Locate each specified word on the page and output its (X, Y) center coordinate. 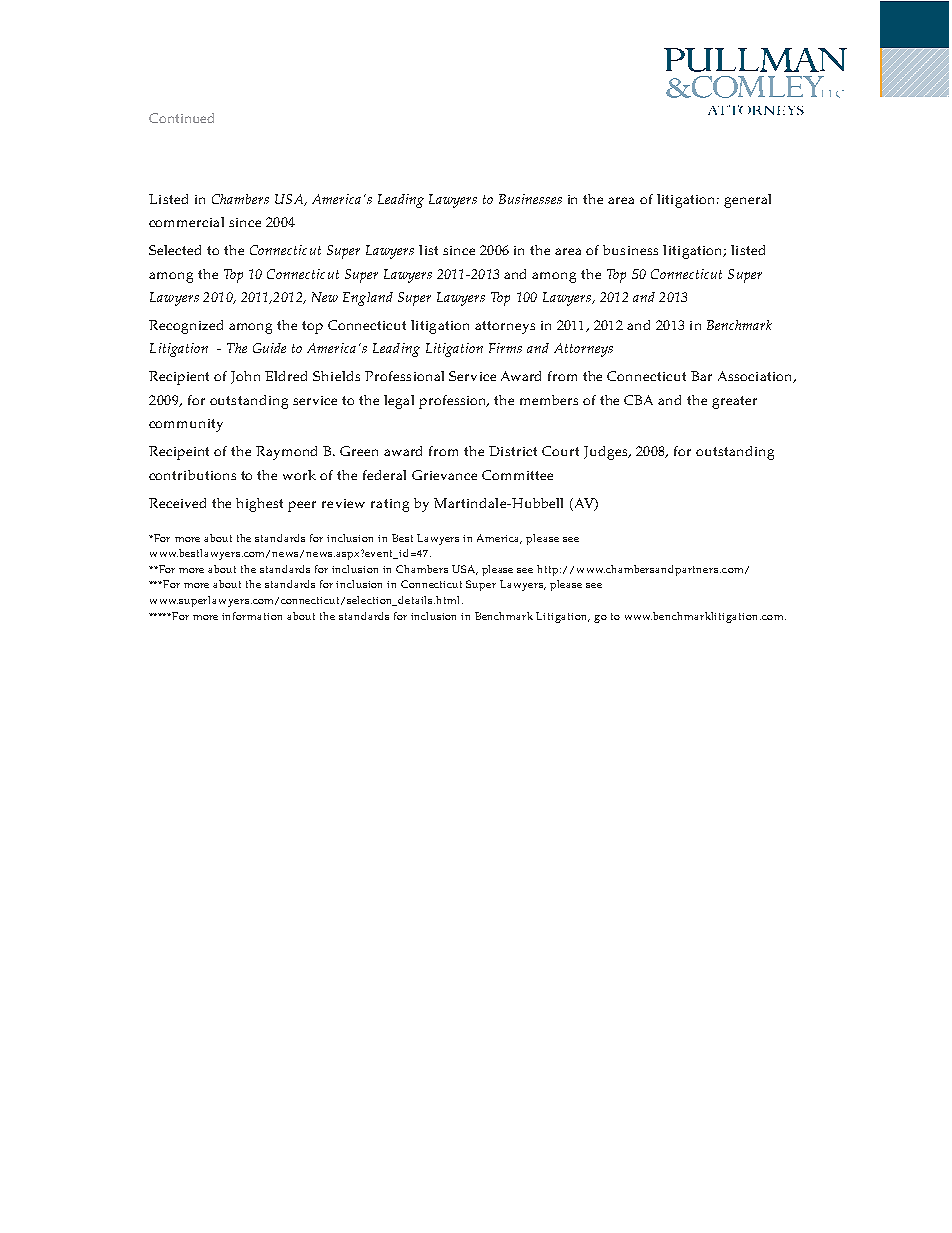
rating (390, 505)
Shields (336, 376)
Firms (505, 348)
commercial (186, 222)
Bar (701, 376)
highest (259, 505)
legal (399, 402)
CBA (638, 400)
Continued (181, 118)
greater (734, 402)
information (252, 616)
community (186, 425)
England (368, 299)
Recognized (186, 327)
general (747, 201)
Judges (607, 453)
